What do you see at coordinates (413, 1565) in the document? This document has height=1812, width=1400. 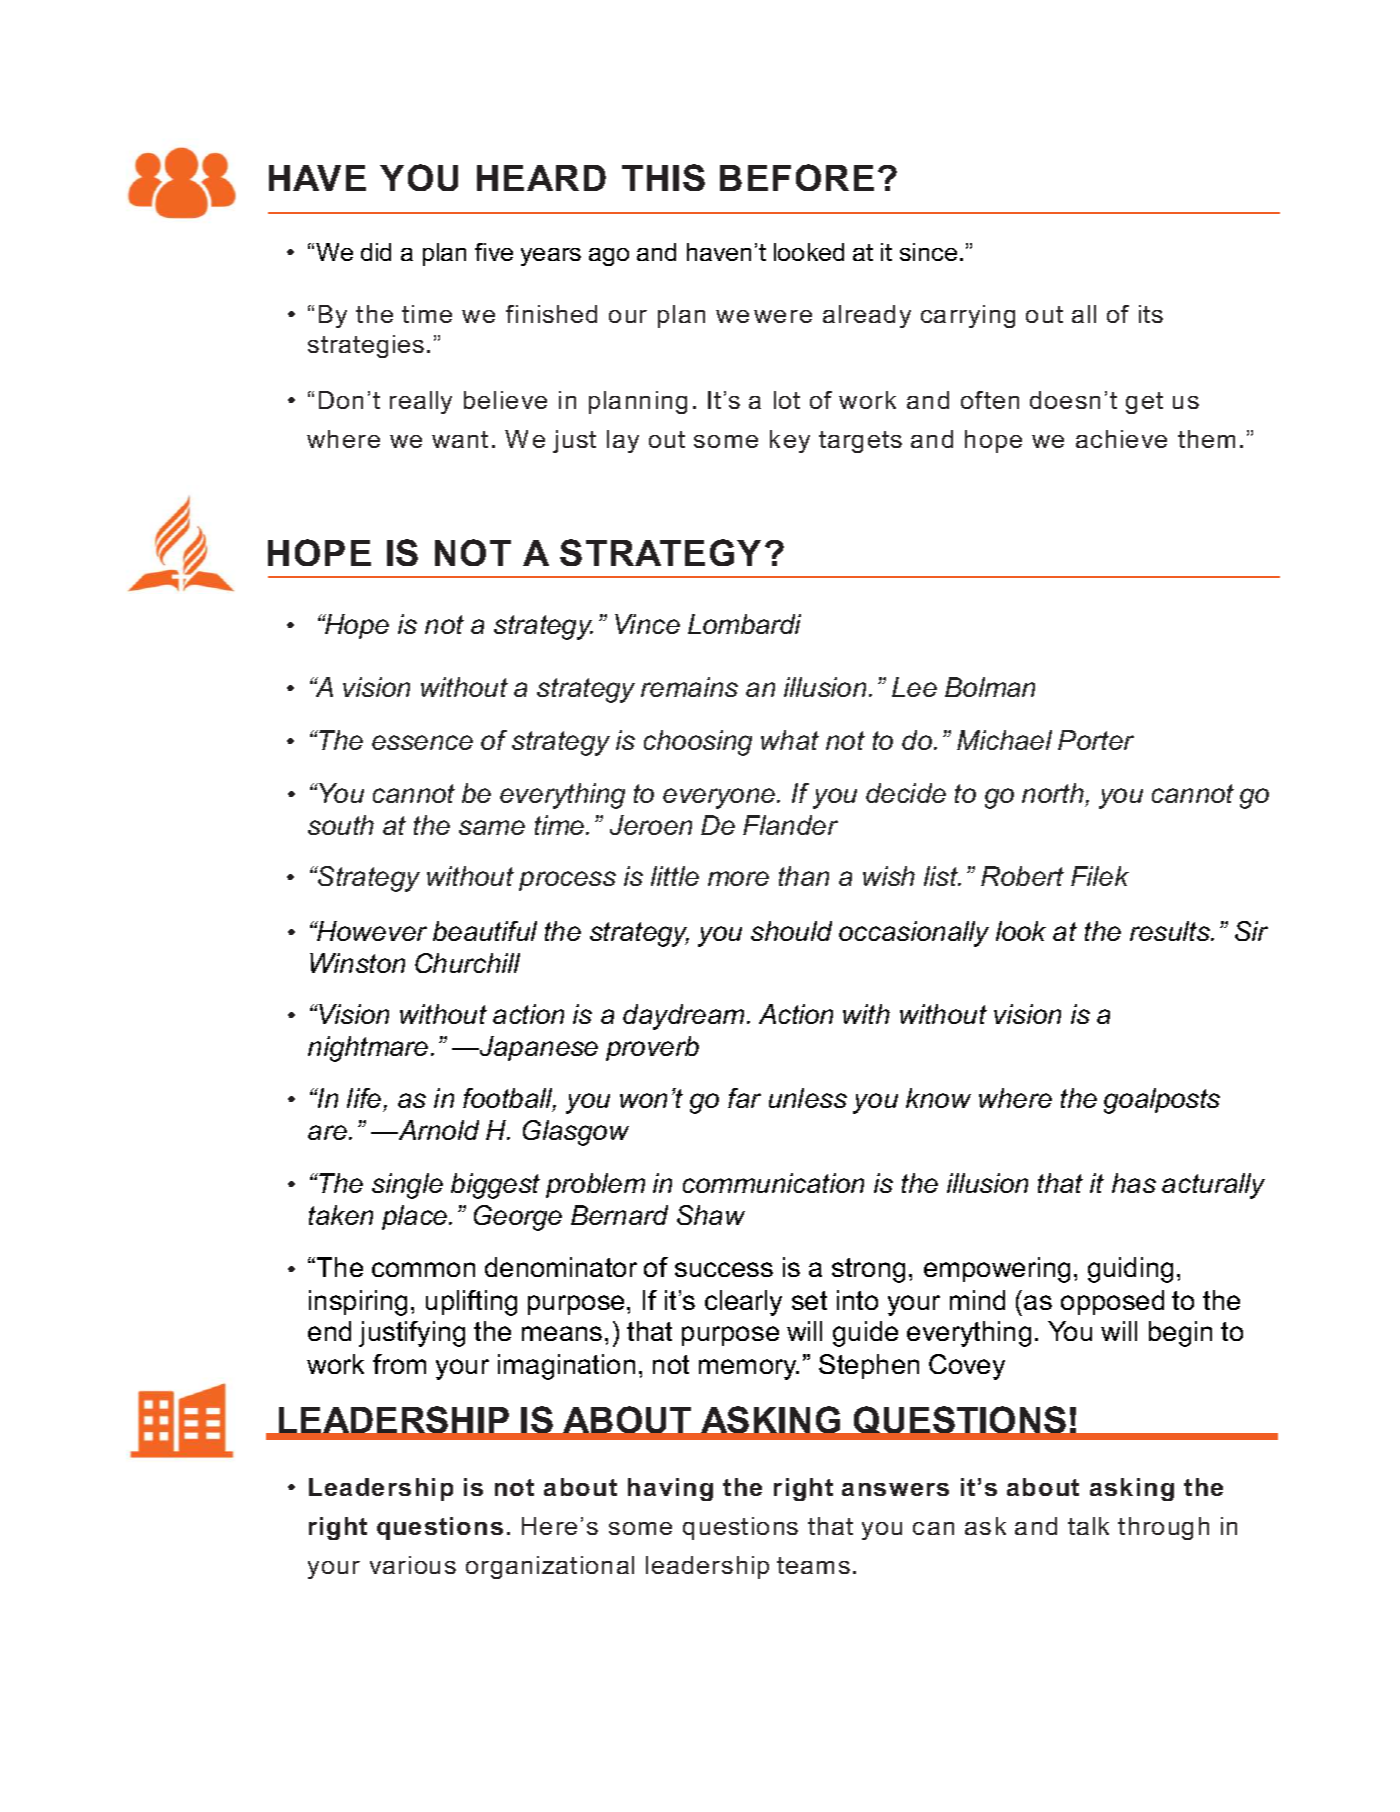 I see `various` at bounding box center [413, 1565].
